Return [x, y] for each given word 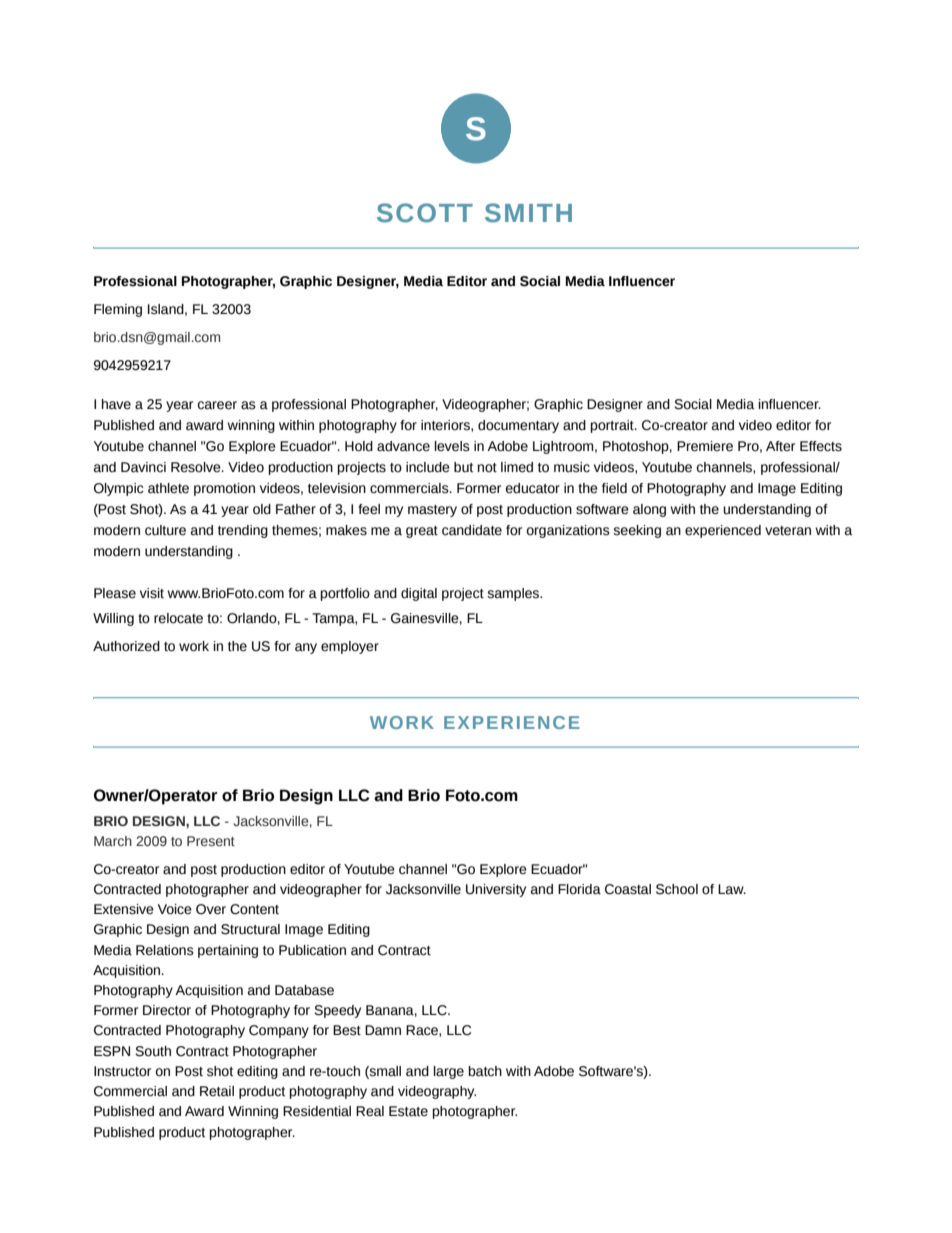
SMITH [528, 213]
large [449, 1072]
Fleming [118, 310]
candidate [472, 530]
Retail [217, 1091]
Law [732, 889]
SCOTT [425, 213]
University [496, 890]
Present [211, 841]
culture [165, 530]
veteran [788, 531]
